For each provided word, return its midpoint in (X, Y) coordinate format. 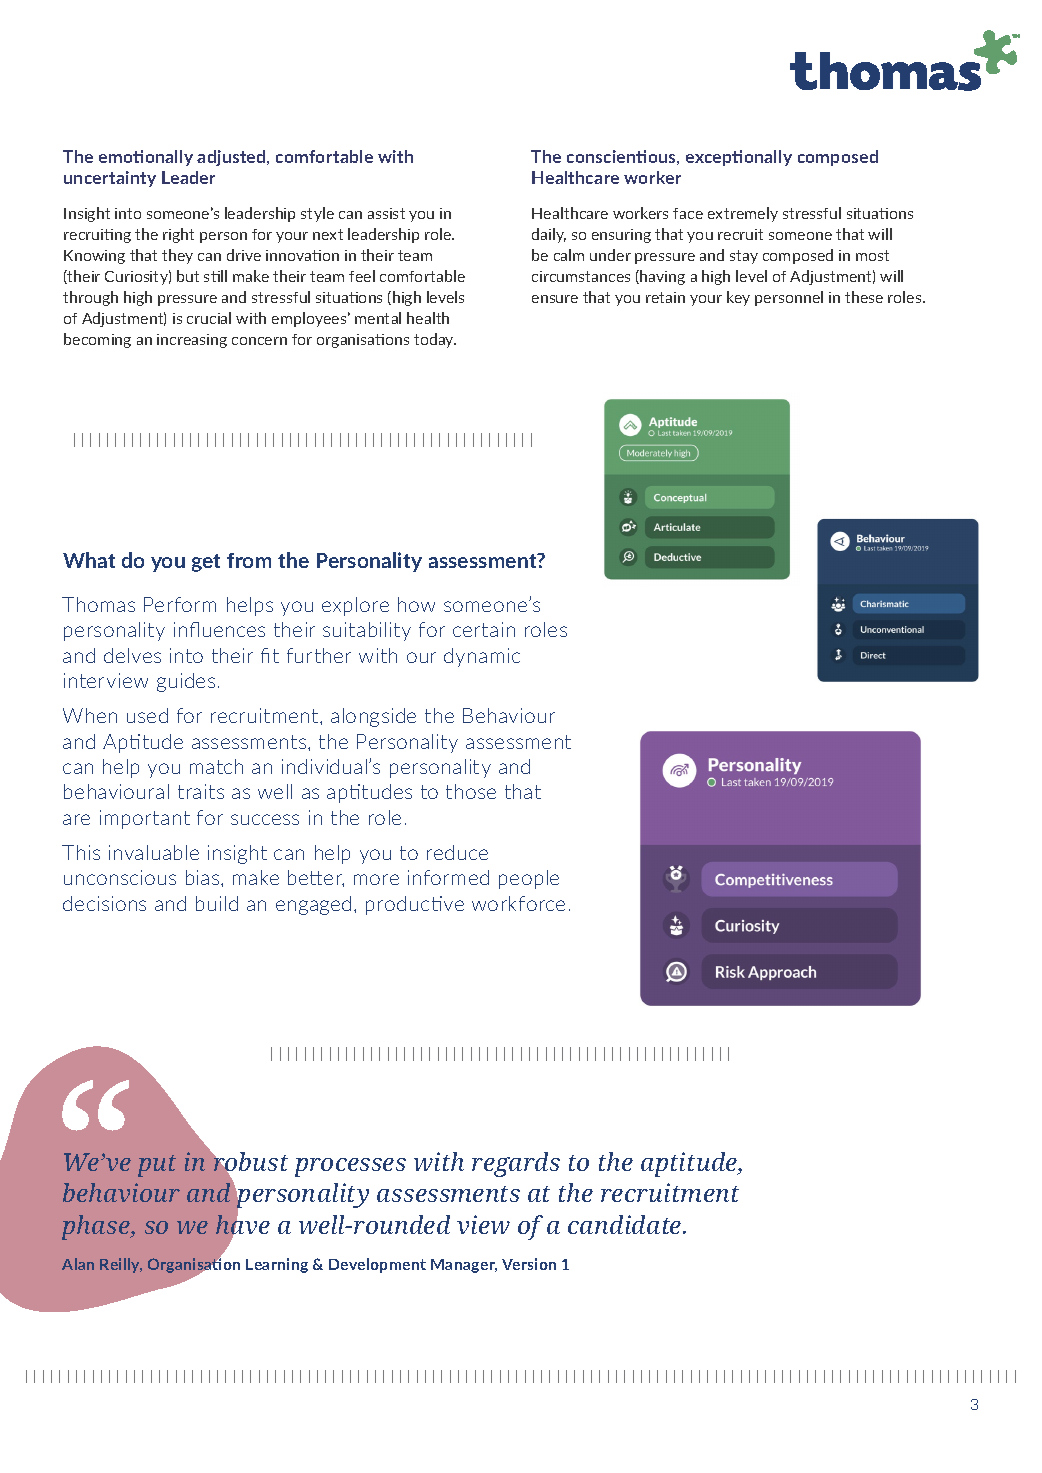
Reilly (121, 1265)
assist (386, 213)
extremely (743, 214)
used (147, 715)
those (471, 791)
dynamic (482, 657)
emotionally (146, 158)
